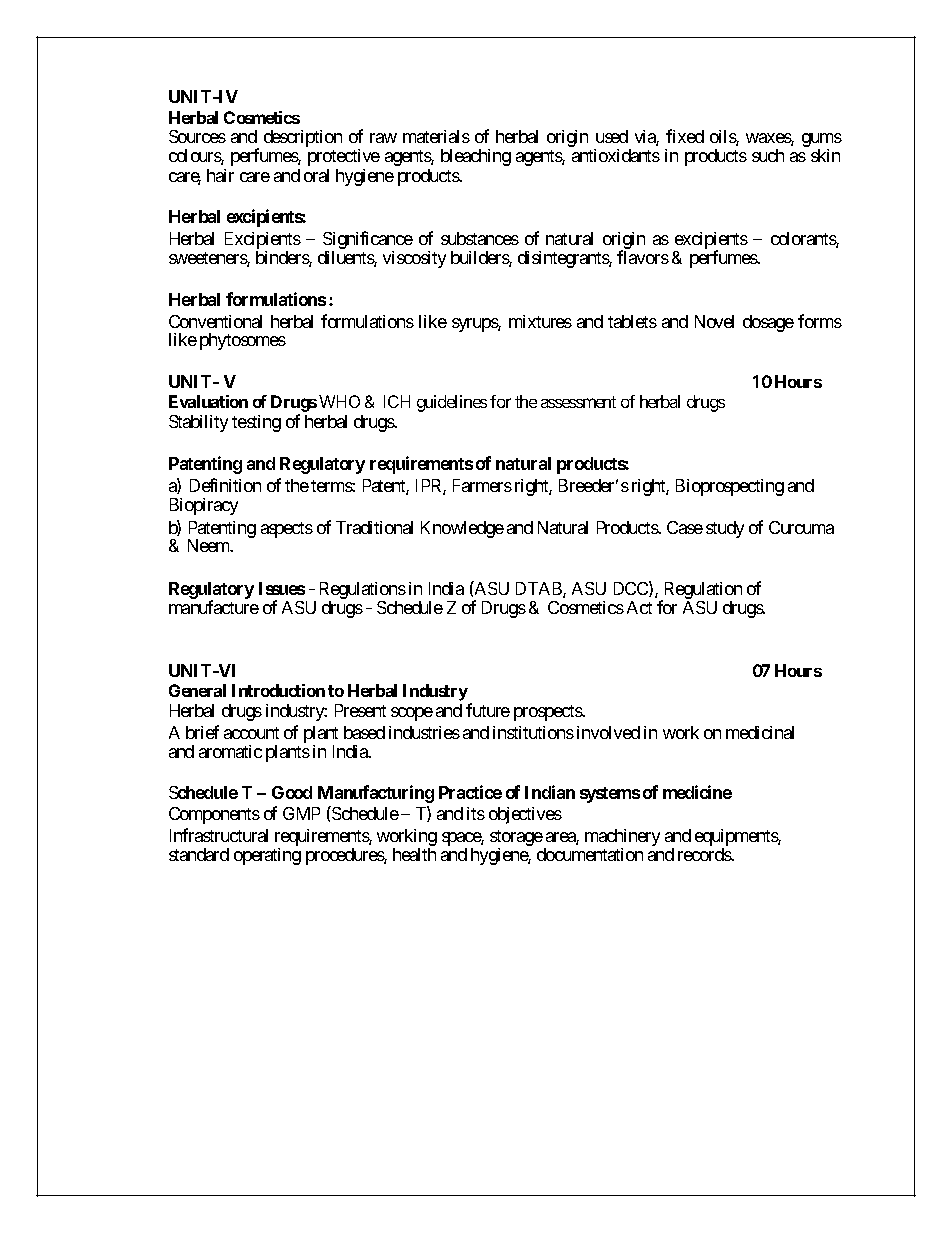 The width and height of the document is (952, 1233). Describe the element at coordinates (462, 529) in the document. I see `Knowledge` at that location.
